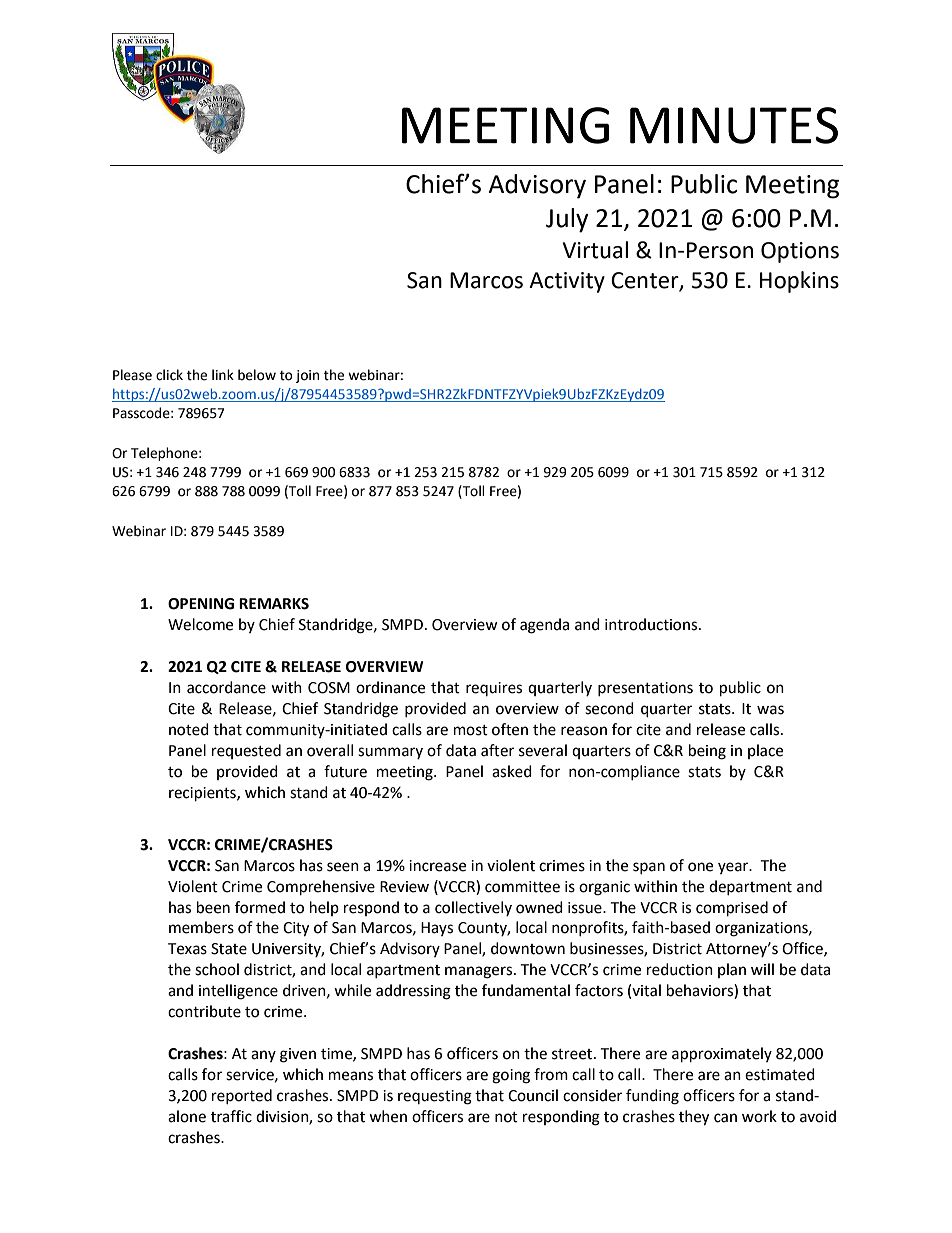  I want to click on MINUTES, so click(734, 125).
